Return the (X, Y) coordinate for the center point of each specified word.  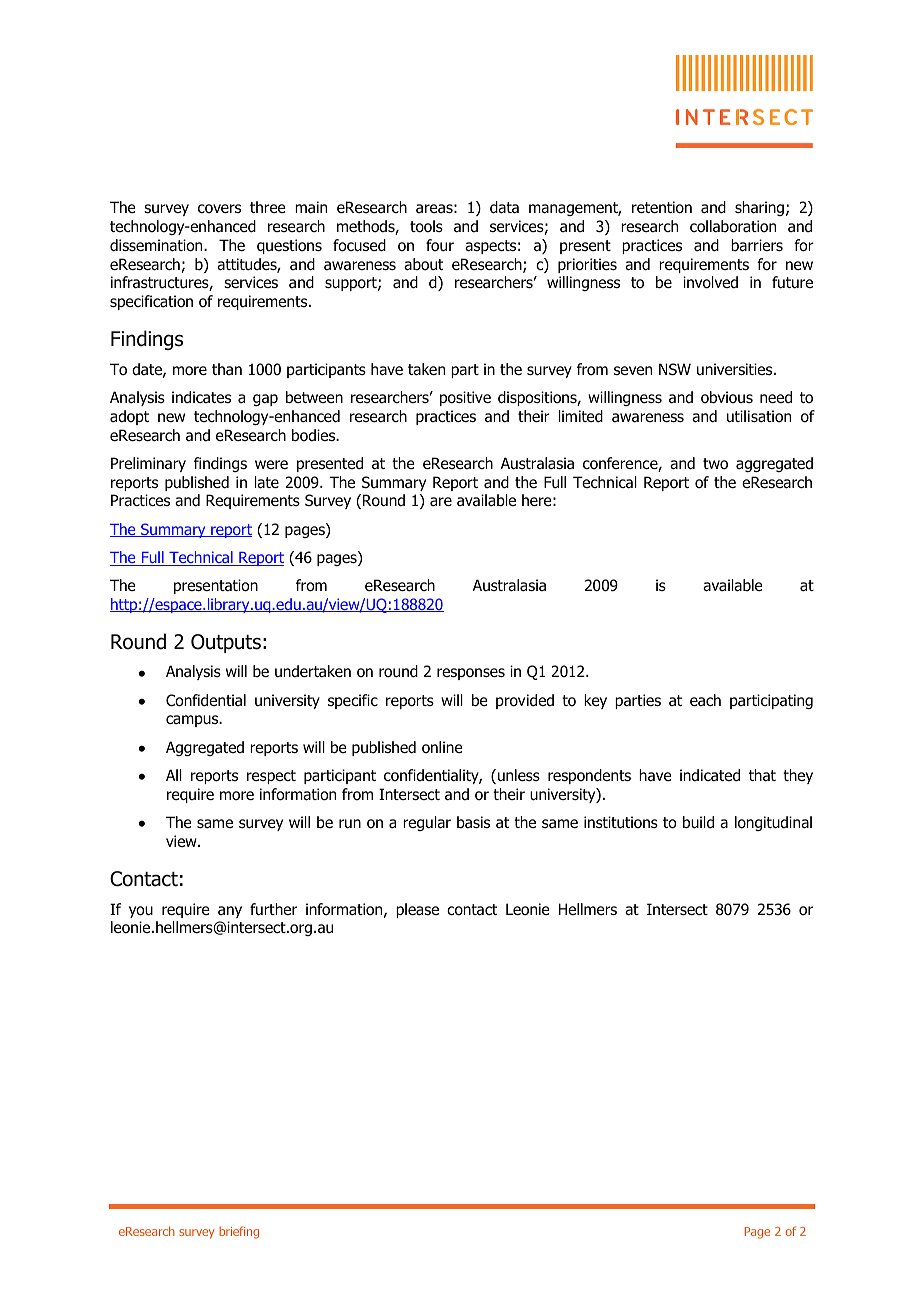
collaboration (733, 226)
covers (219, 209)
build (698, 822)
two (715, 464)
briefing (239, 1232)
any (230, 912)
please (417, 910)
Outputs (226, 643)
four (440, 245)
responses (471, 674)
